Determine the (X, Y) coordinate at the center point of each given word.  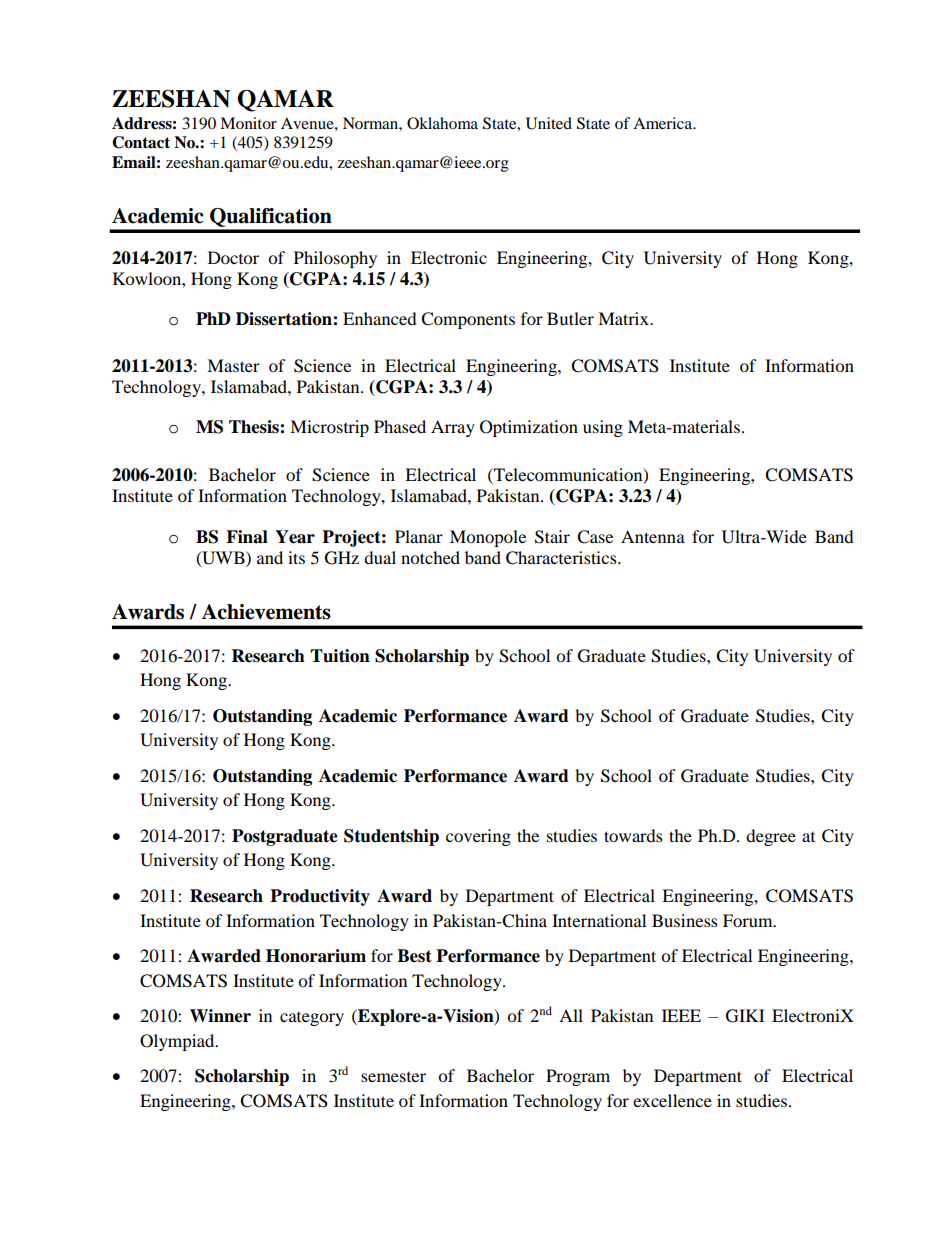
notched (430, 557)
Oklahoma (442, 123)
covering (478, 837)
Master (233, 365)
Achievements (266, 612)
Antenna (653, 536)
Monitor (248, 123)
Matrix (624, 318)
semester (393, 1077)
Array (453, 428)
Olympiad (178, 1042)
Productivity (320, 897)
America (664, 123)
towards (633, 835)
